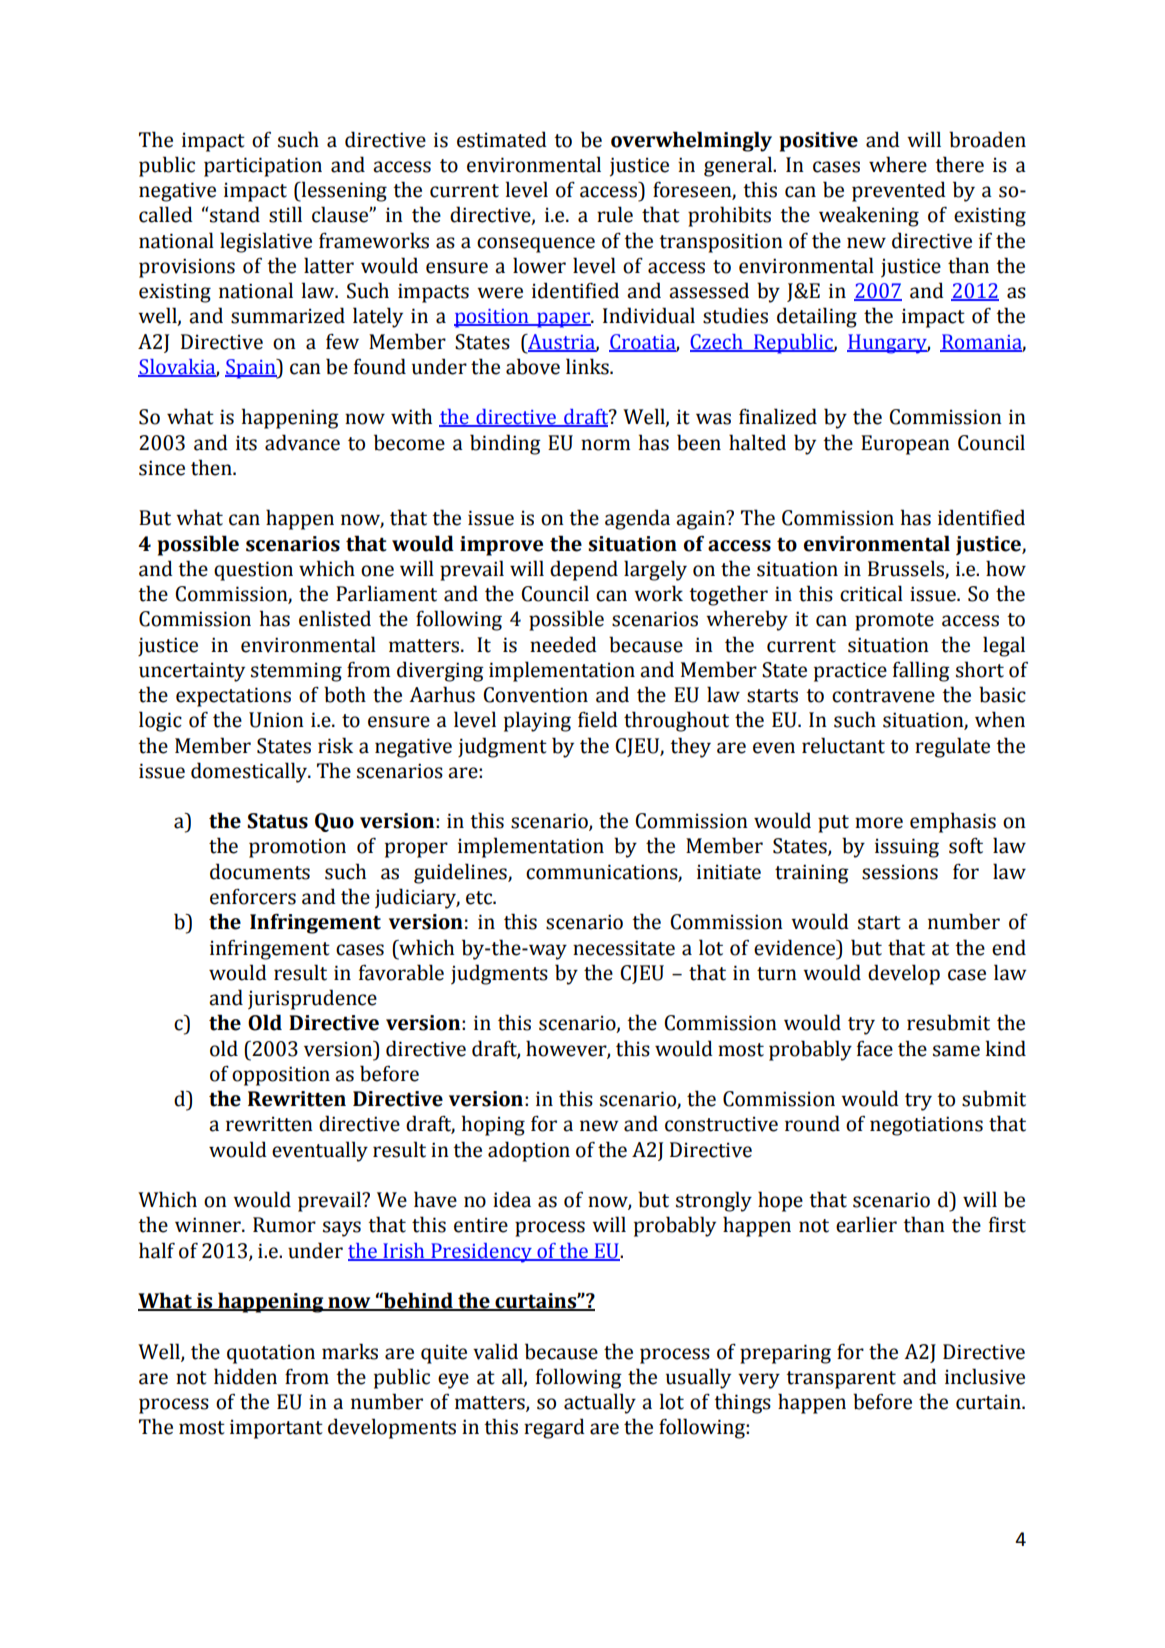  I want to click on hidden, so click(245, 1376).
